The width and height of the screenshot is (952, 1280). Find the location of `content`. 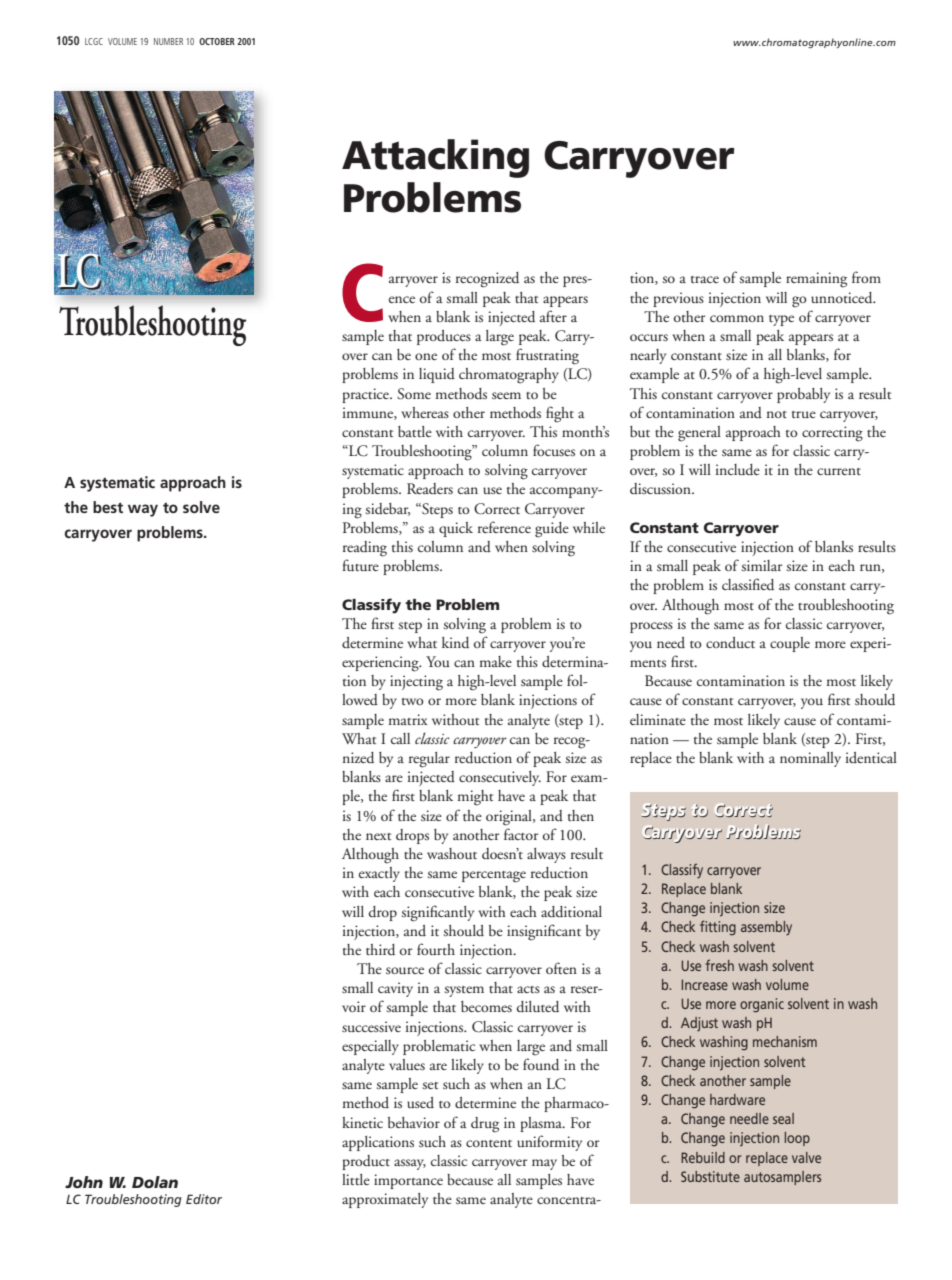

content is located at coordinates (489, 1143).
